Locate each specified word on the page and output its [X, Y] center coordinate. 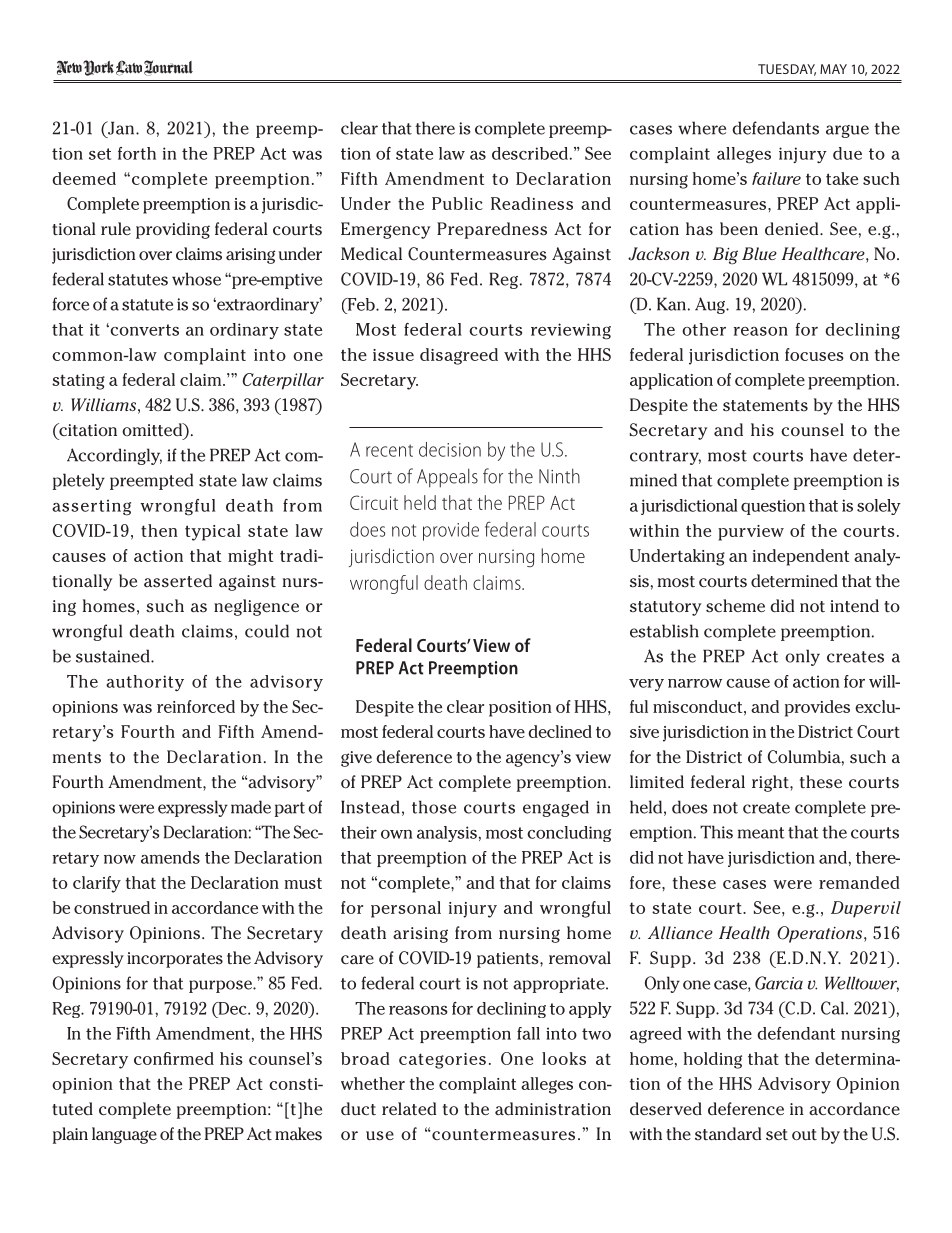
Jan [121, 128]
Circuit [374, 502]
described [530, 153]
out [804, 1135]
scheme [735, 606]
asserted [178, 581]
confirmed [174, 1058]
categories [442, 1061]
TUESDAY [787, 70]
